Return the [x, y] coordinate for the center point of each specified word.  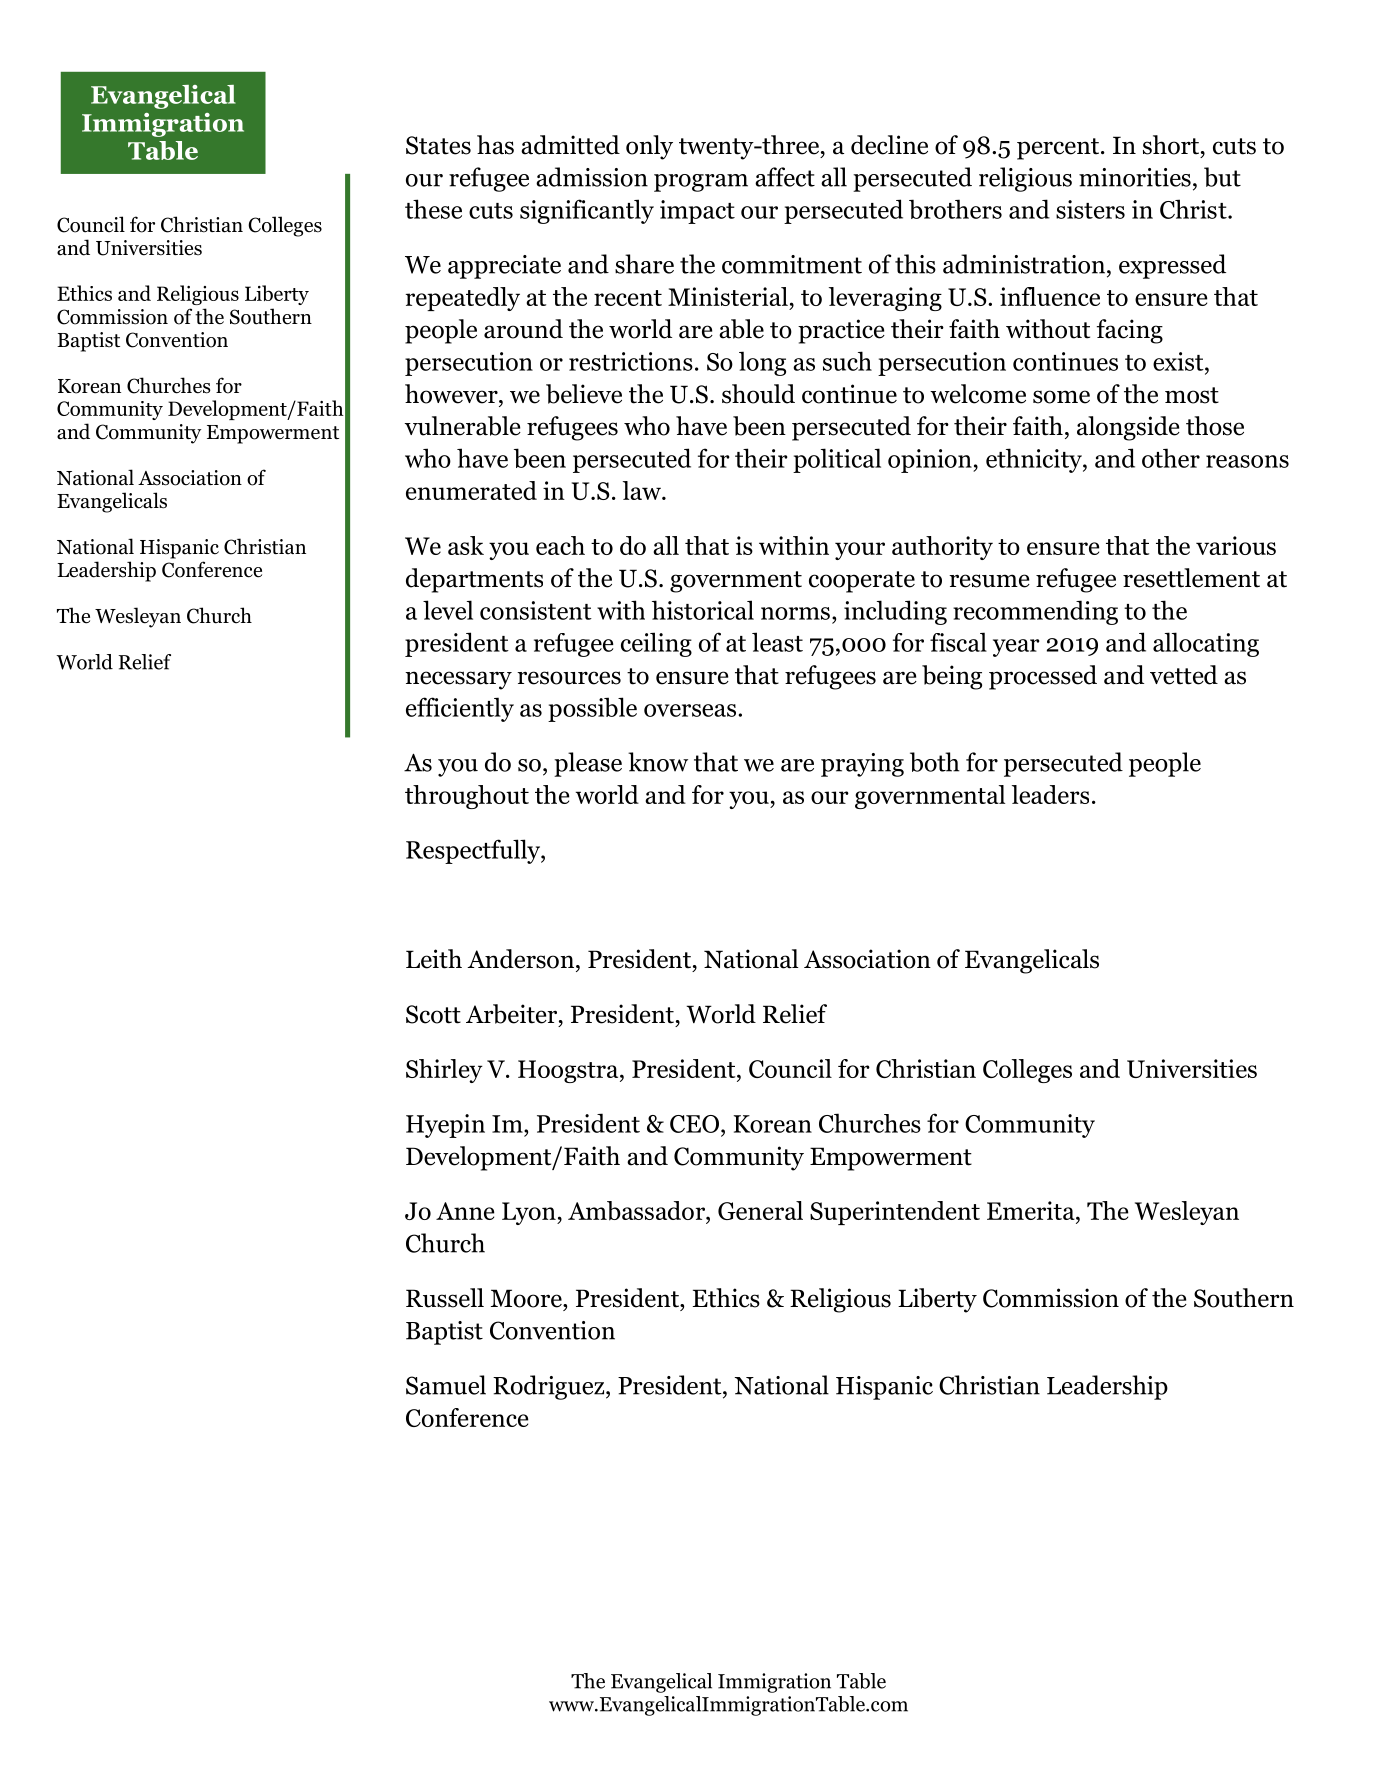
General [760, 1210]
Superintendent [895, 1213]
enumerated [471, 490]
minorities [1135, 177]
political [837, 460]
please [588, 764]
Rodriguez [550, 1387]
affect [785, 177]
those [1215, 426]
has [495, 145]
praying [862, 765]
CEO [694, 1124]
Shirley [444, 1071]
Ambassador [637, 1211]
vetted [1184, 675]
